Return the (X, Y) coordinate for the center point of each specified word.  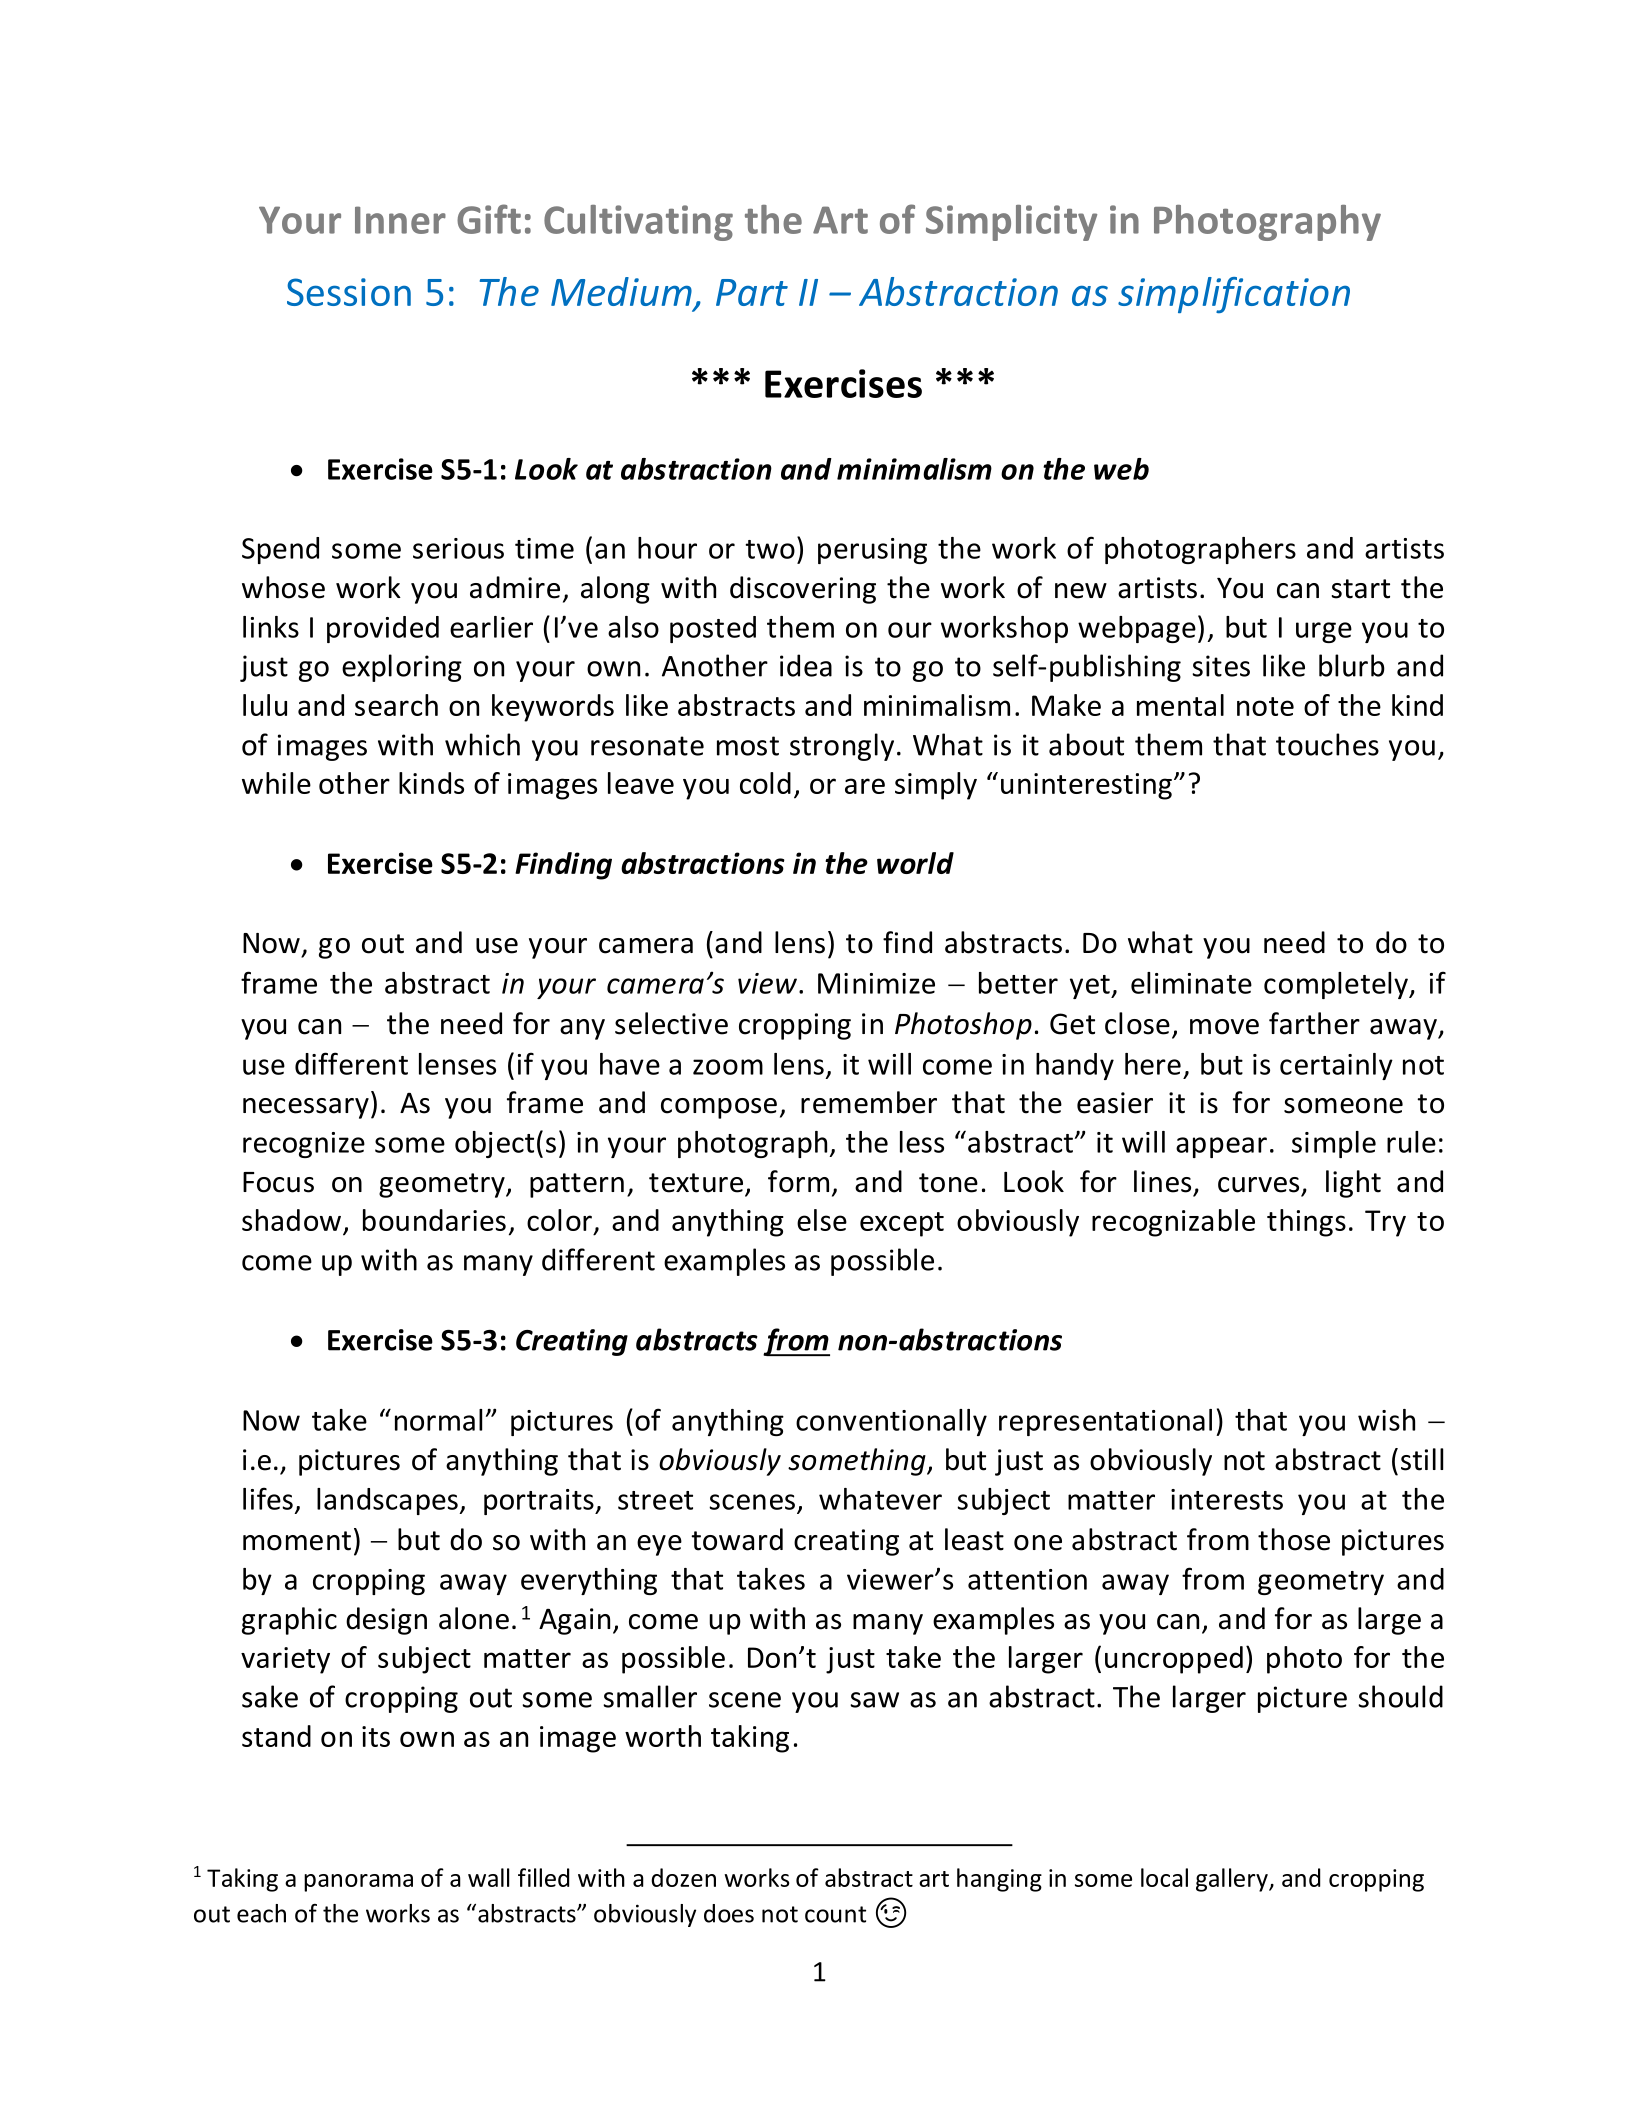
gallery (1233, 1880)
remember (869, 1102)
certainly (1336, 1066)
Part (752, 292)
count (835, 1914)
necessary (306, 1108)
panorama (358, 1883)
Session (349, 292)
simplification (1234, 295)
